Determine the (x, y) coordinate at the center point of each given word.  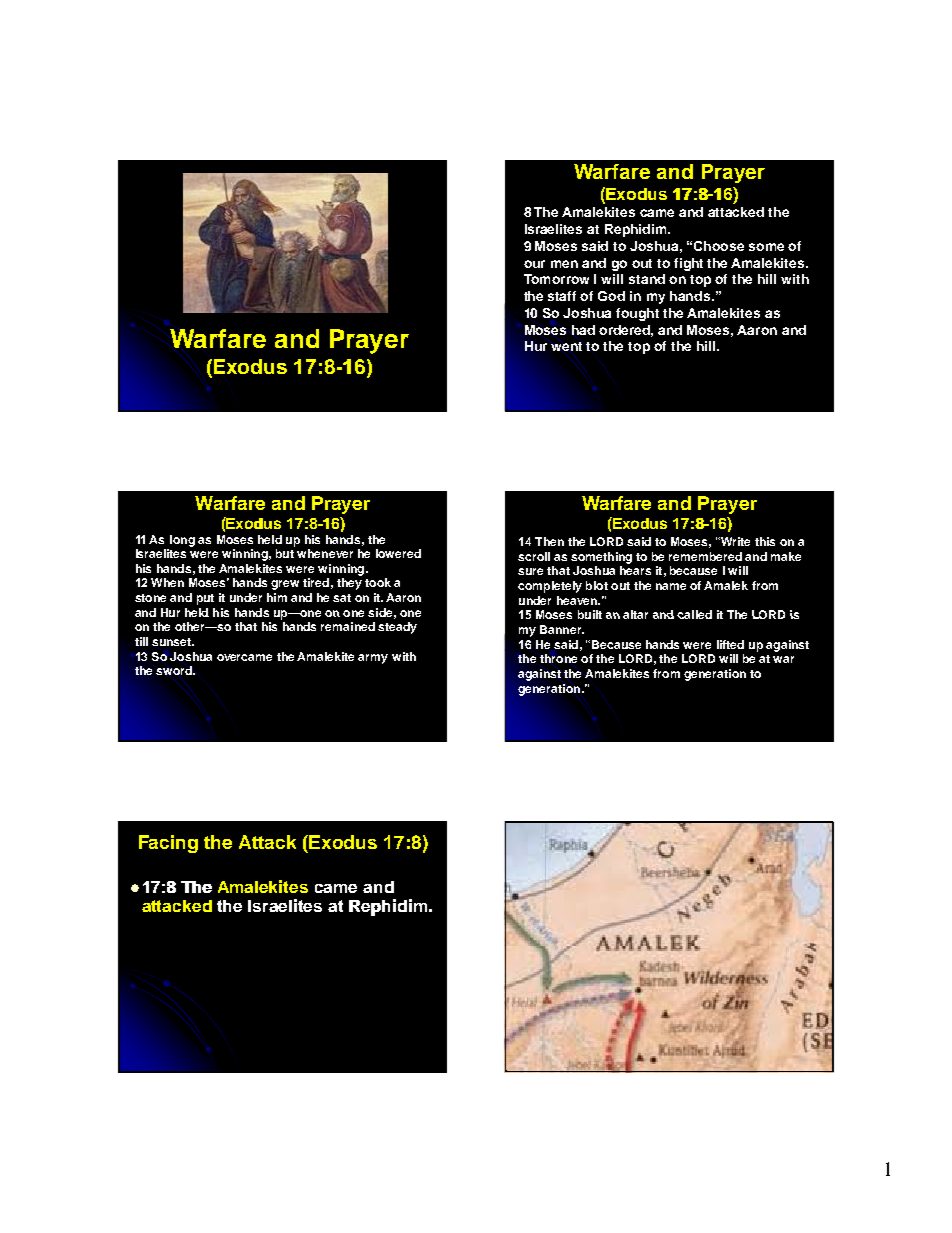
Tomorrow (556, 279)
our (534, 264)
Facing (168, 844)
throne (558, 658)
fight (688, 264)
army (373, 659)
